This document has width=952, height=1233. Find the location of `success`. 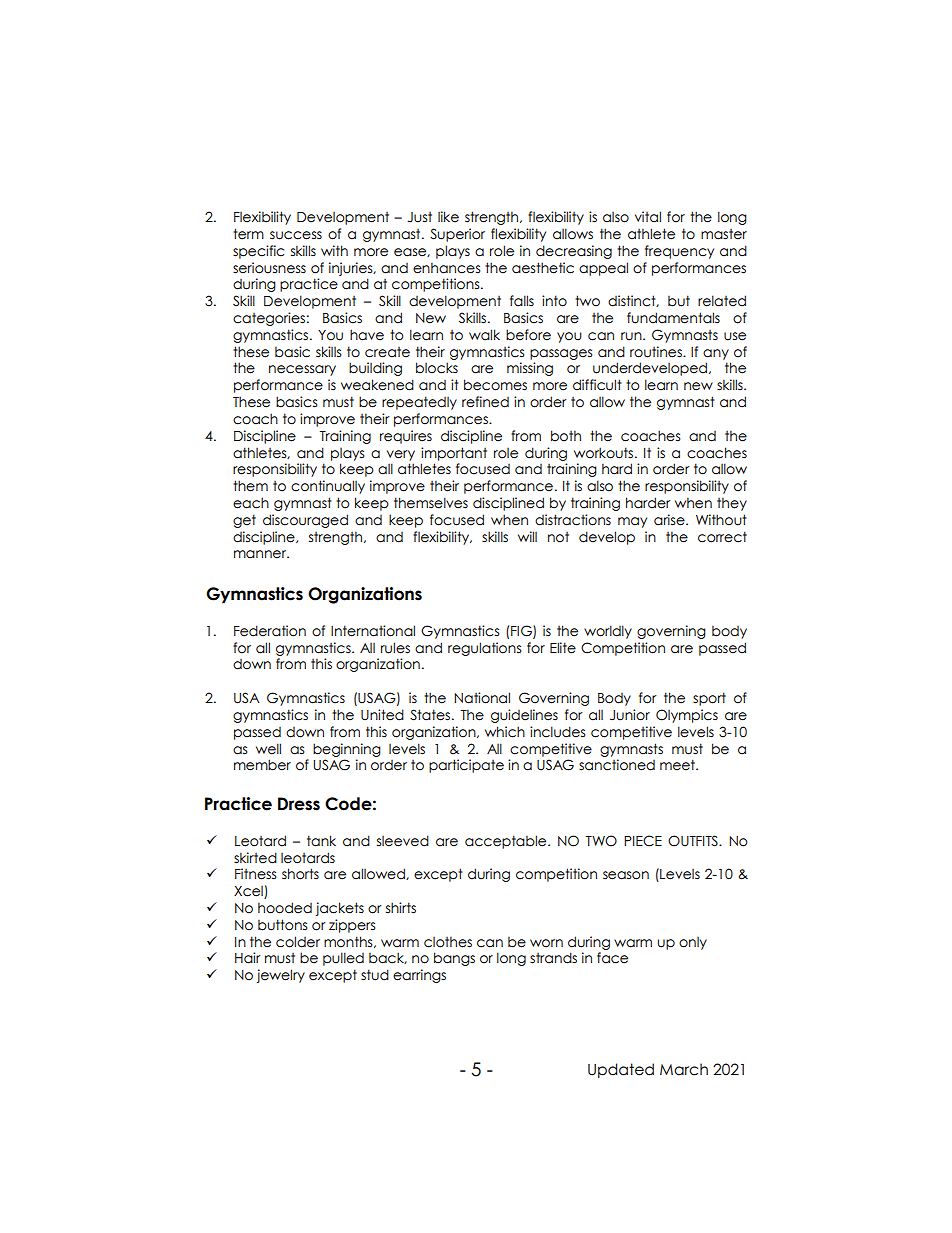

success is located at coordinates (296, 235).
